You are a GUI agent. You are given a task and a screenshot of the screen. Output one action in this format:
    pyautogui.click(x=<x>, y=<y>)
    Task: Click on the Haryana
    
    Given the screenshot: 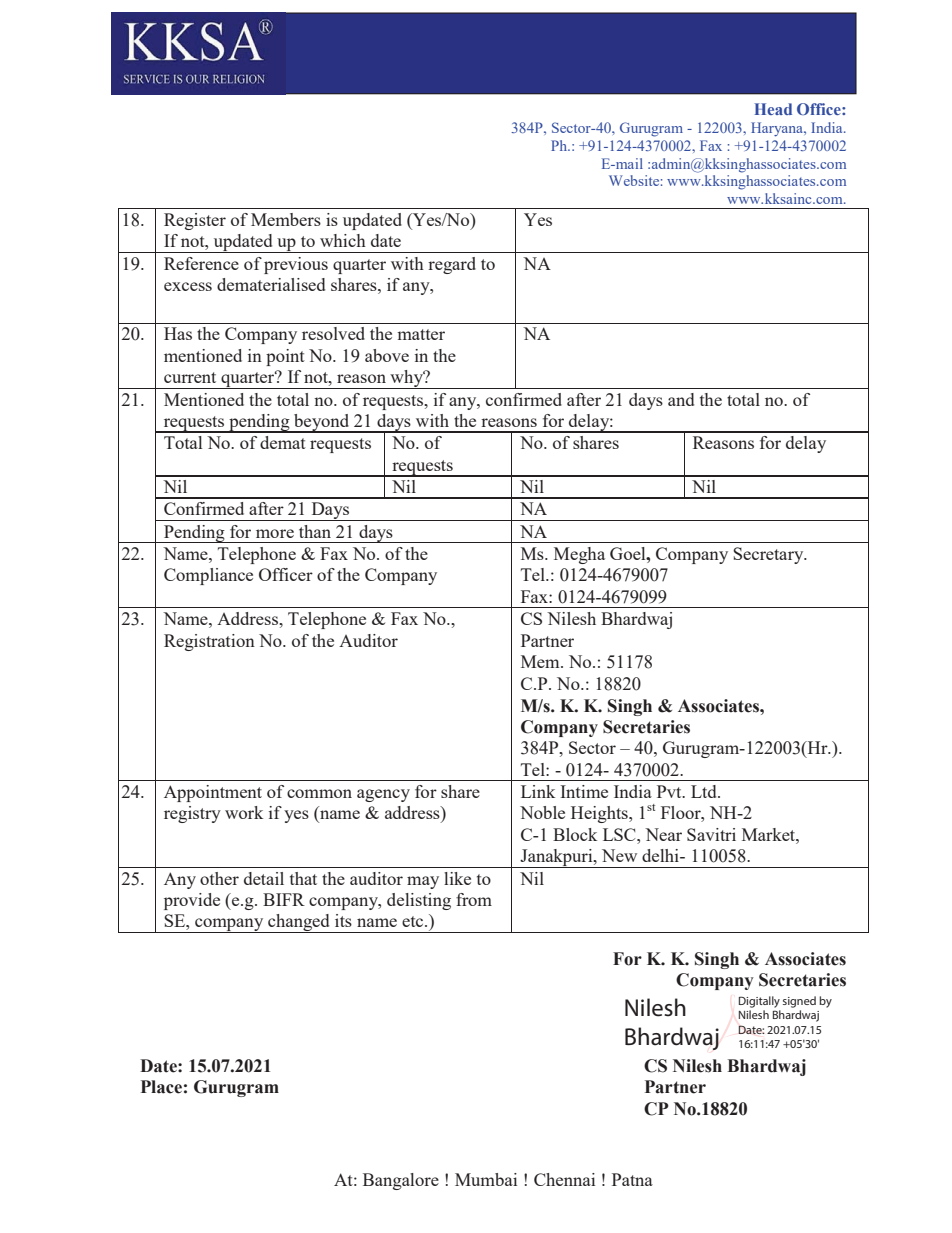 What is the action you would take?
    pyautogui.click(x=778, y=129)
